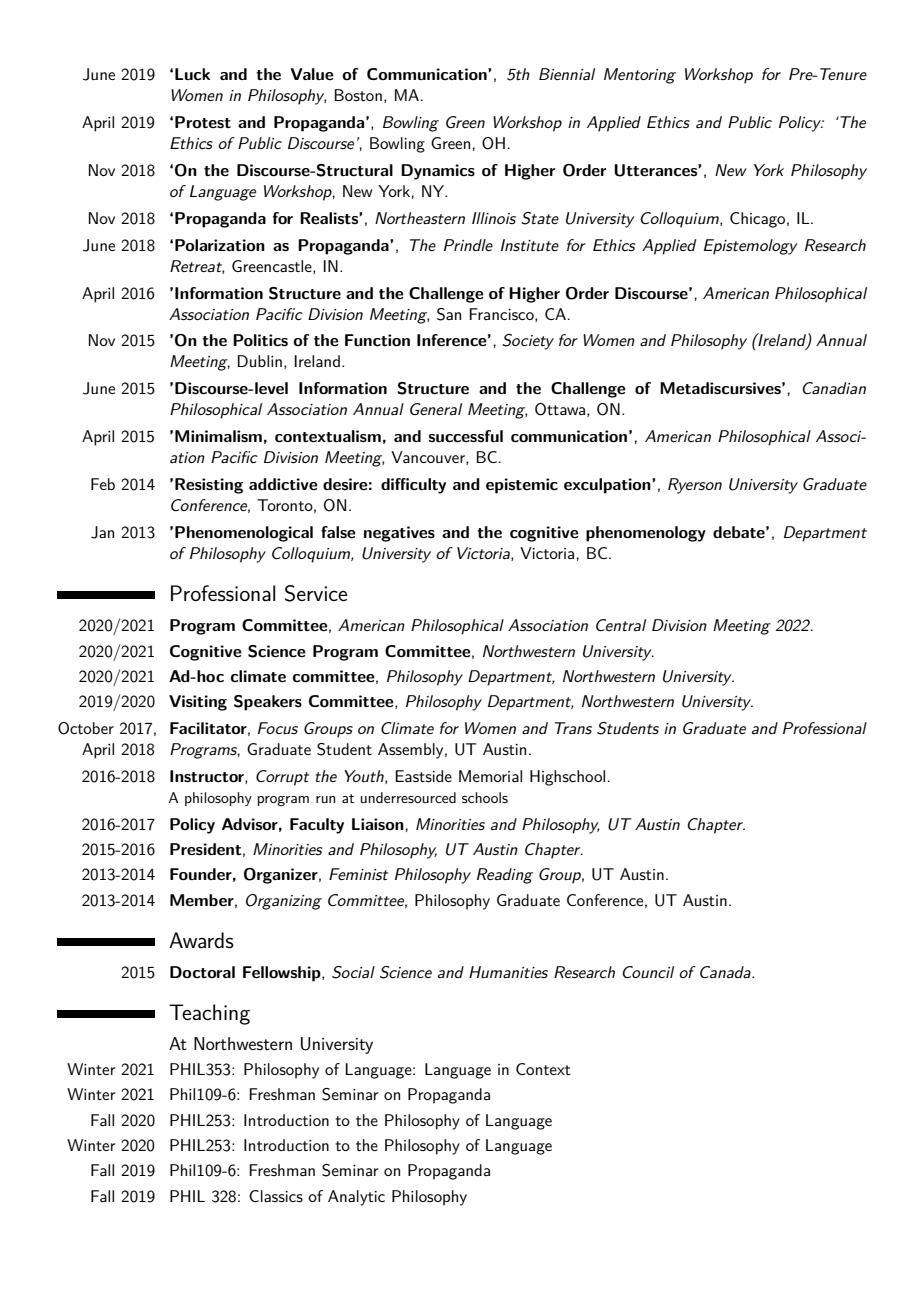 This screenshot has width=924, height=1308. Describe the element at coordinates (640, 76) in the screenshot. I see `Mentoring` at that location.
